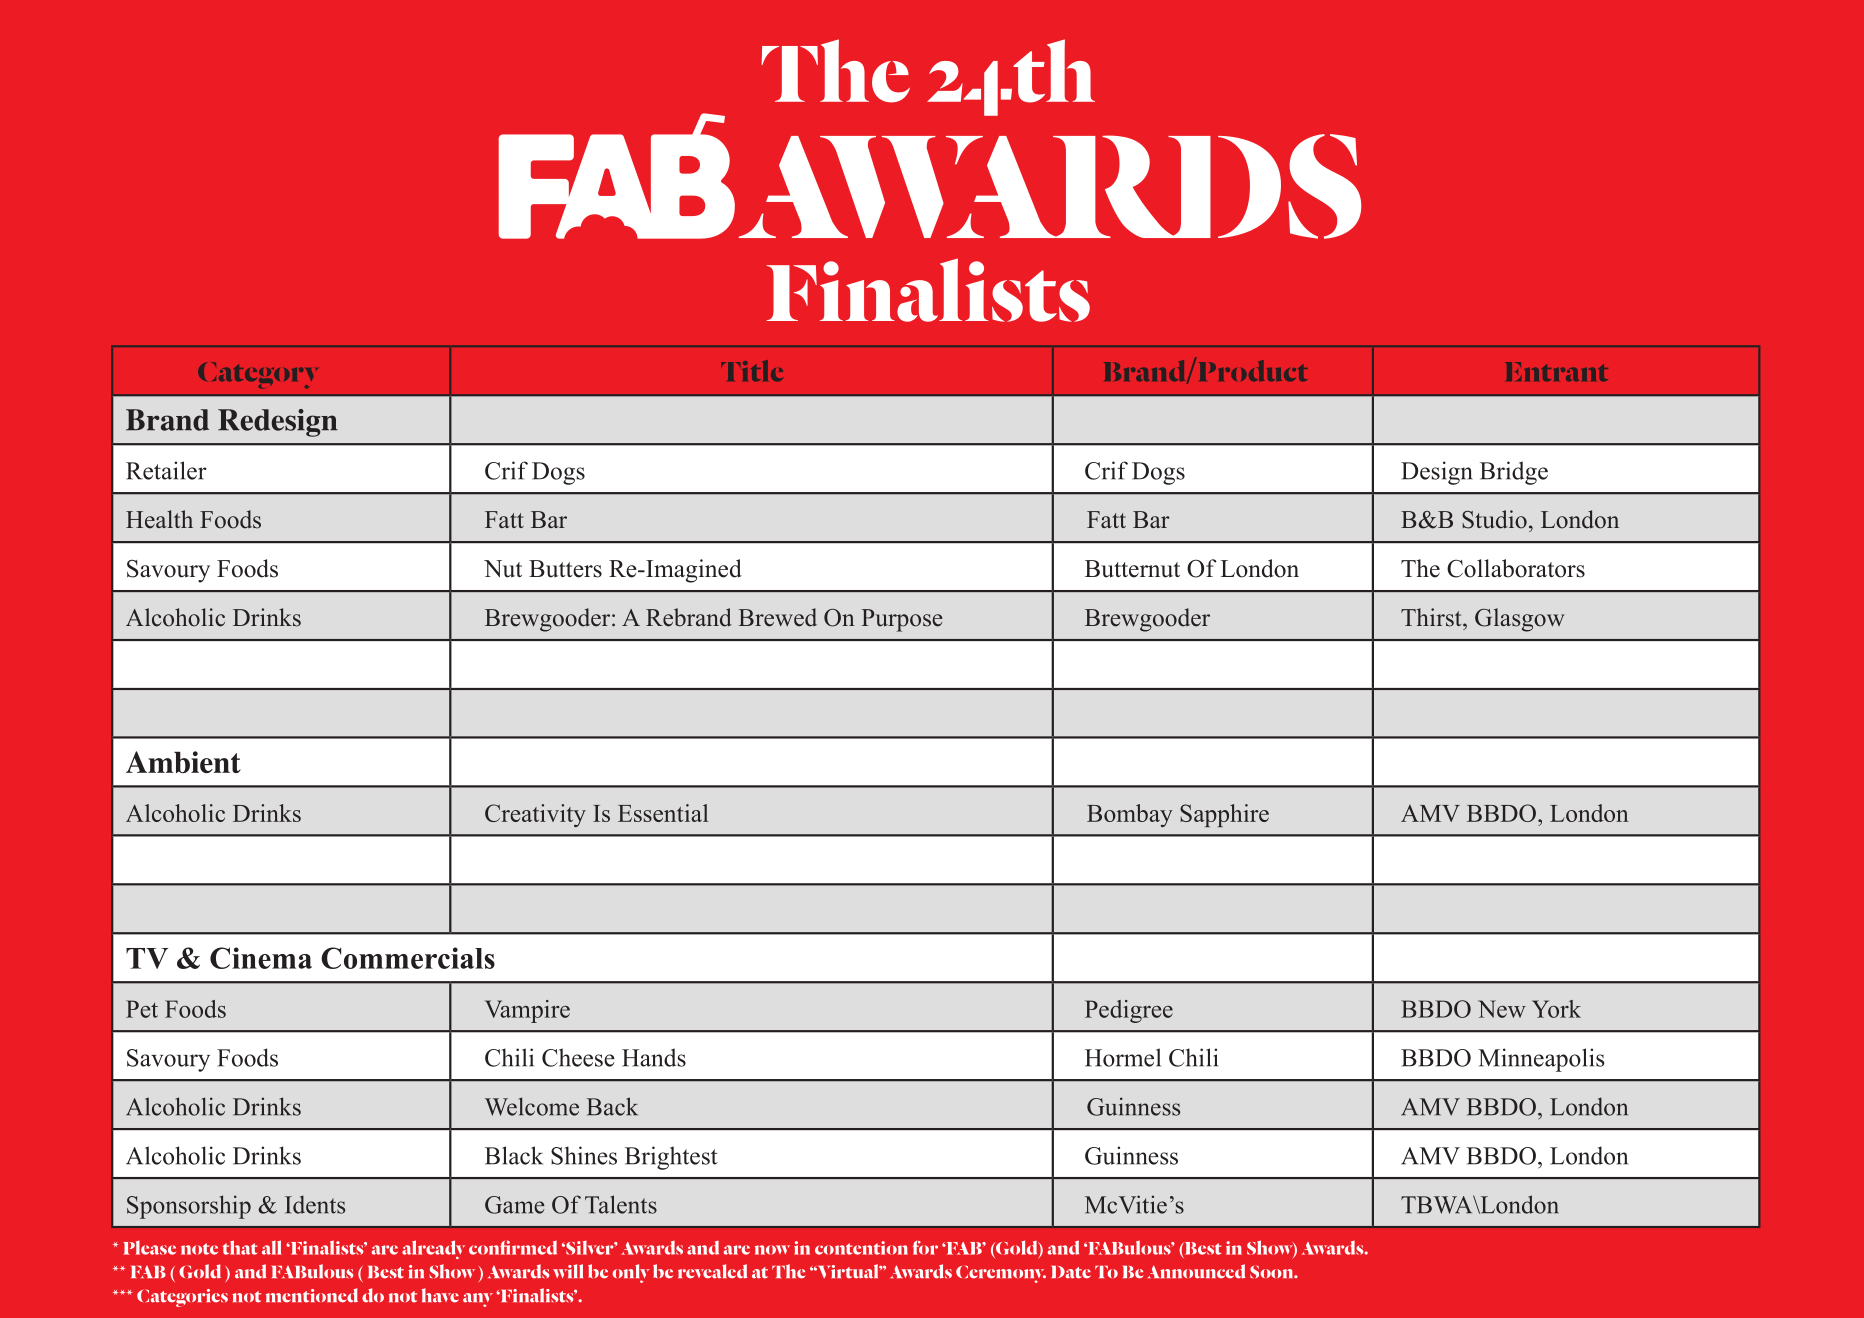  I want to click on Minneapolis, so click(1541, 1060).
